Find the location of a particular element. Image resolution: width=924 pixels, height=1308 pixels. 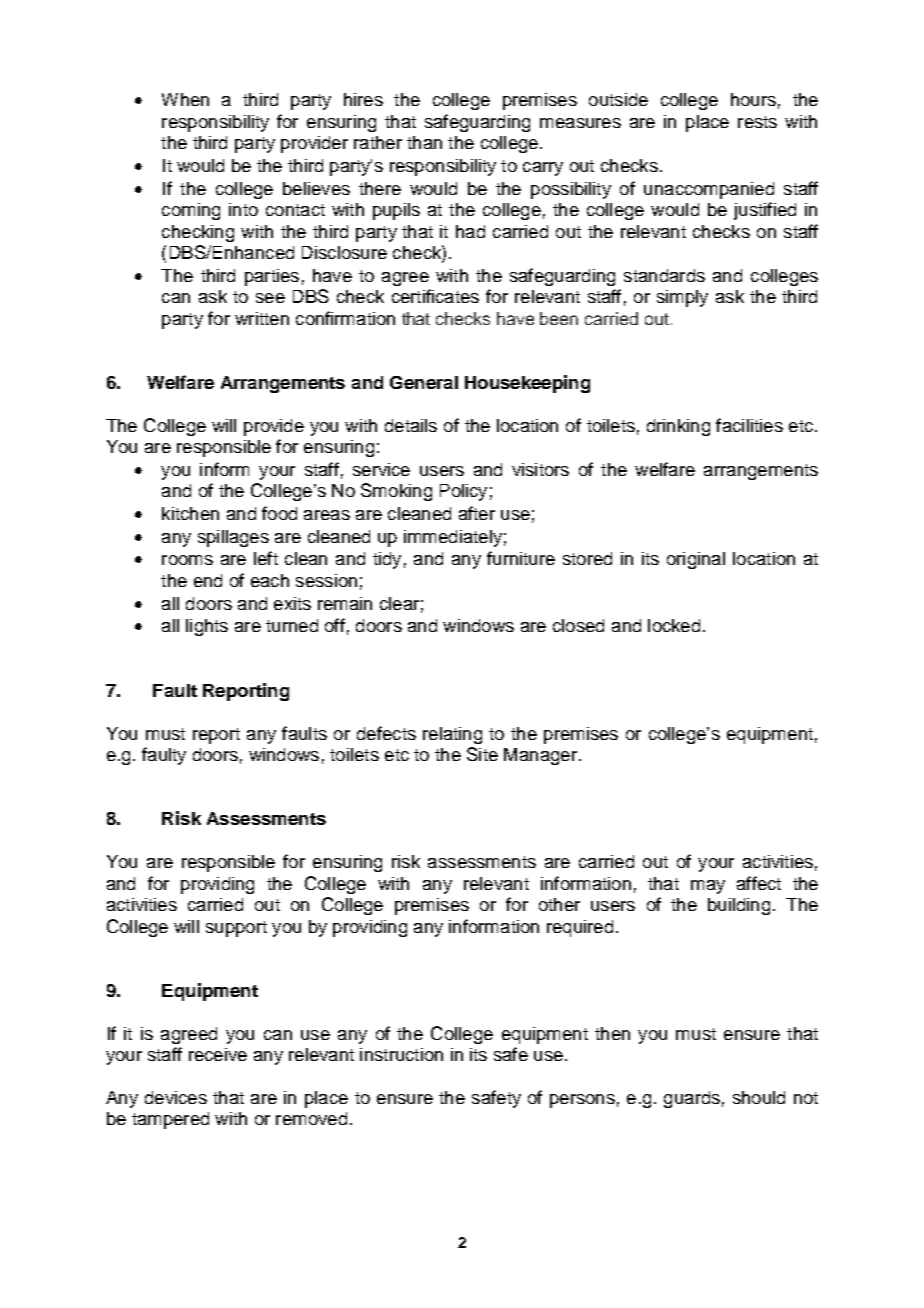

should is located at coordinates (759, 1097).
